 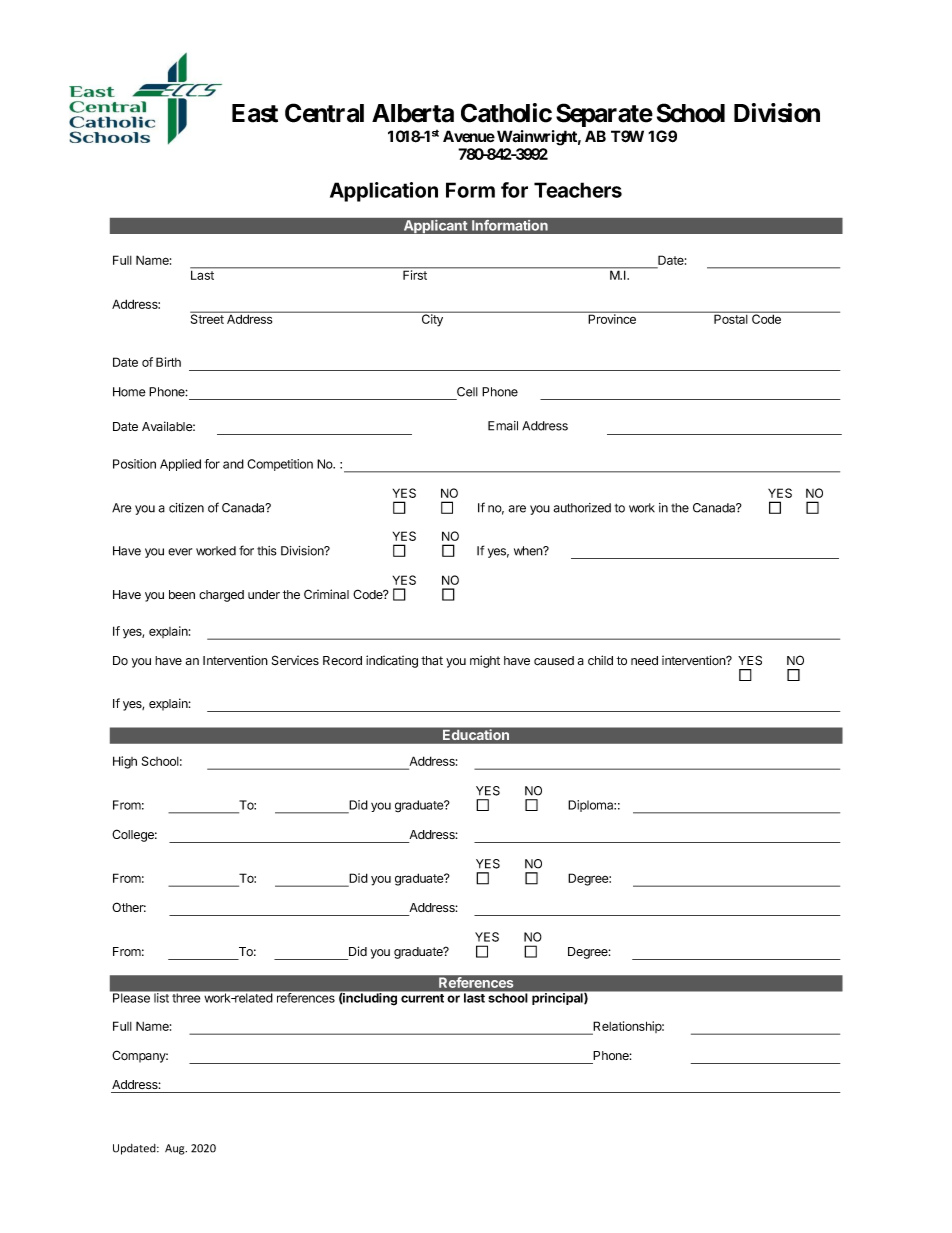 What do you see at coordinates (176, 1149) in the document?
I see `Aug` at bounding box center [176, 1149].
